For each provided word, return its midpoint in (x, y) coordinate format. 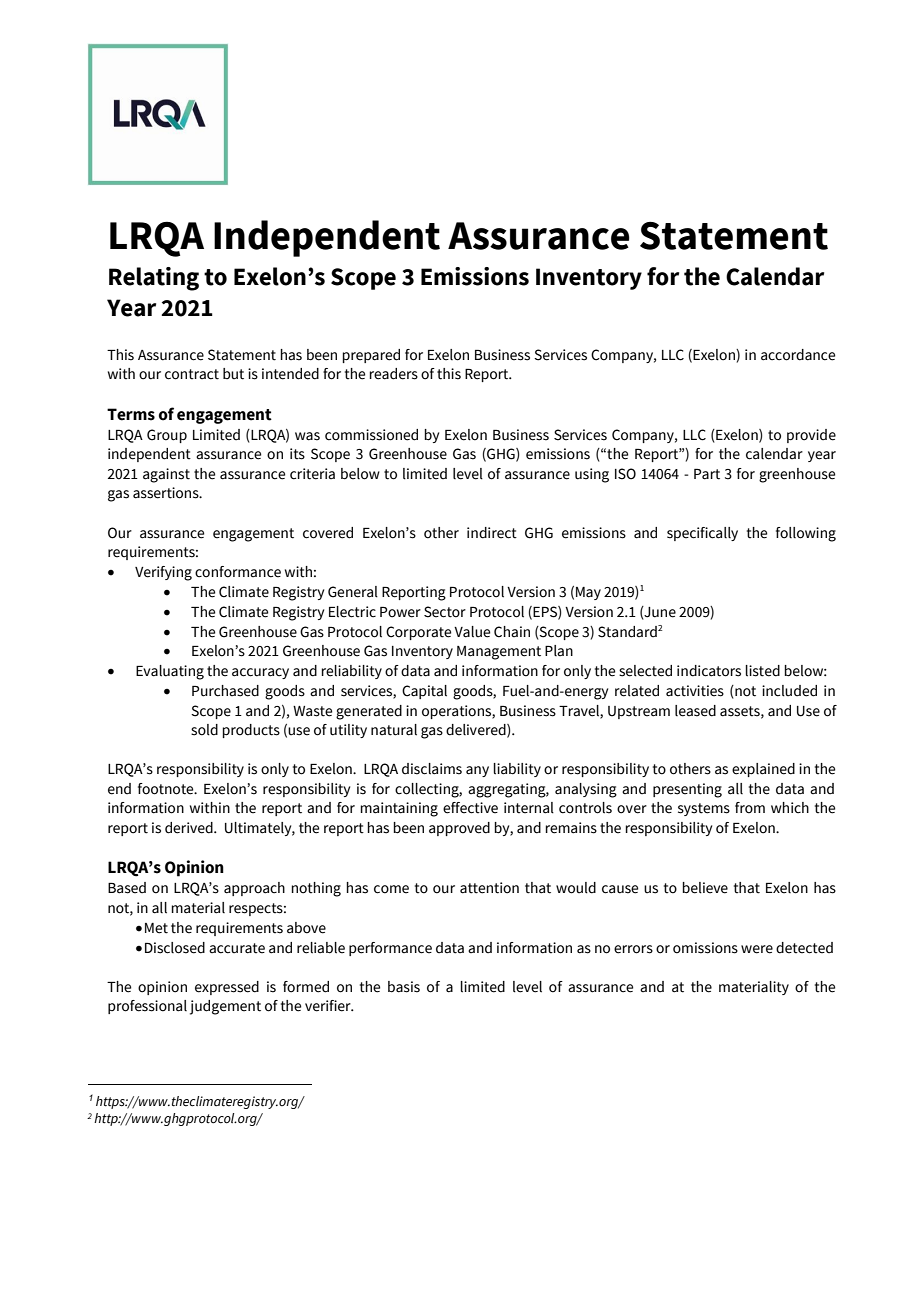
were (757, 949)
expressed (227, 988)
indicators (709, 671)
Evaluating (170, 672)
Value (472, 632)
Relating (154, 279)
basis (404, 987)
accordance (798, 355)
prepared (371, 356)
